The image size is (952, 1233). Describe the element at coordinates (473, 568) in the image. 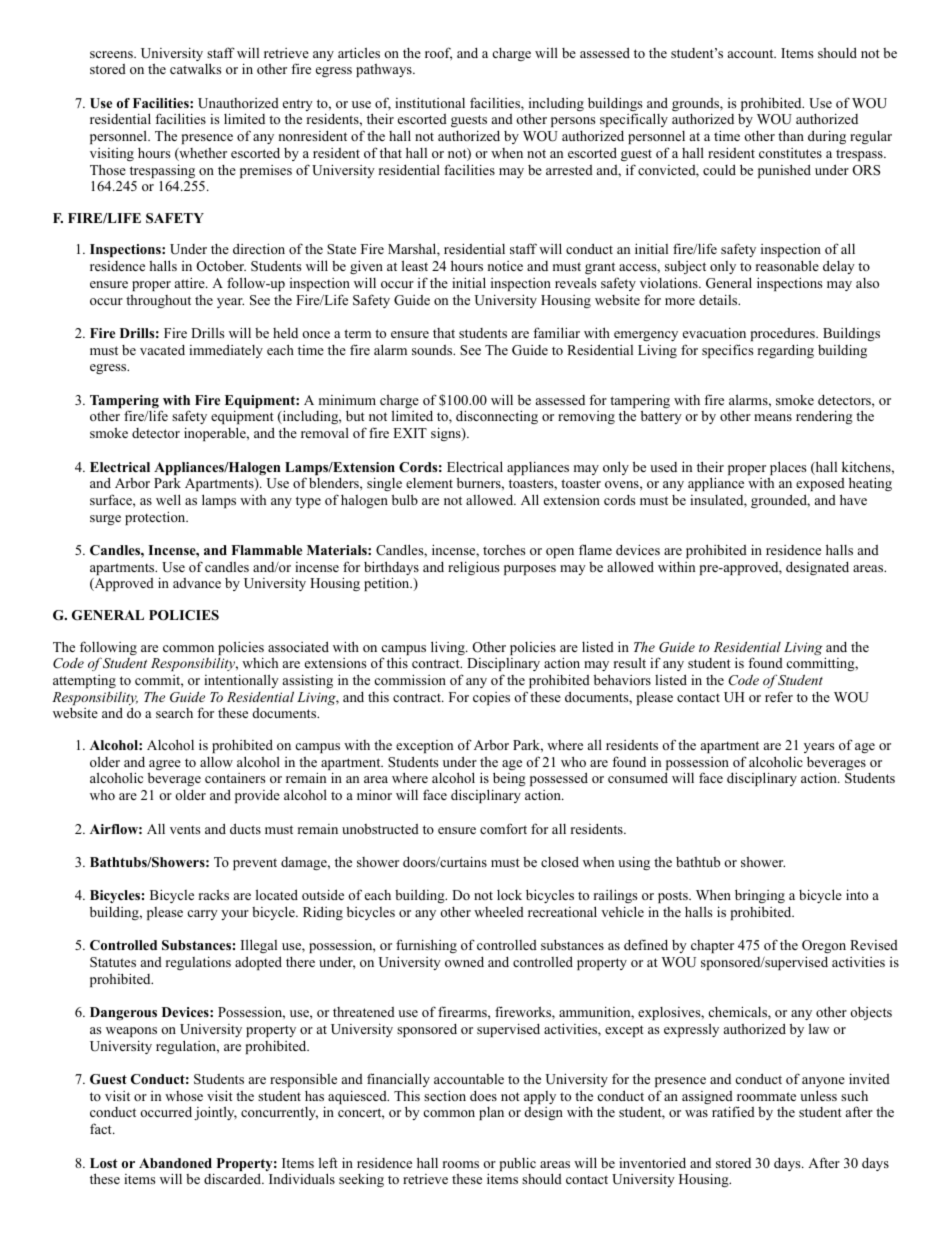

I see `religious` at that location.
